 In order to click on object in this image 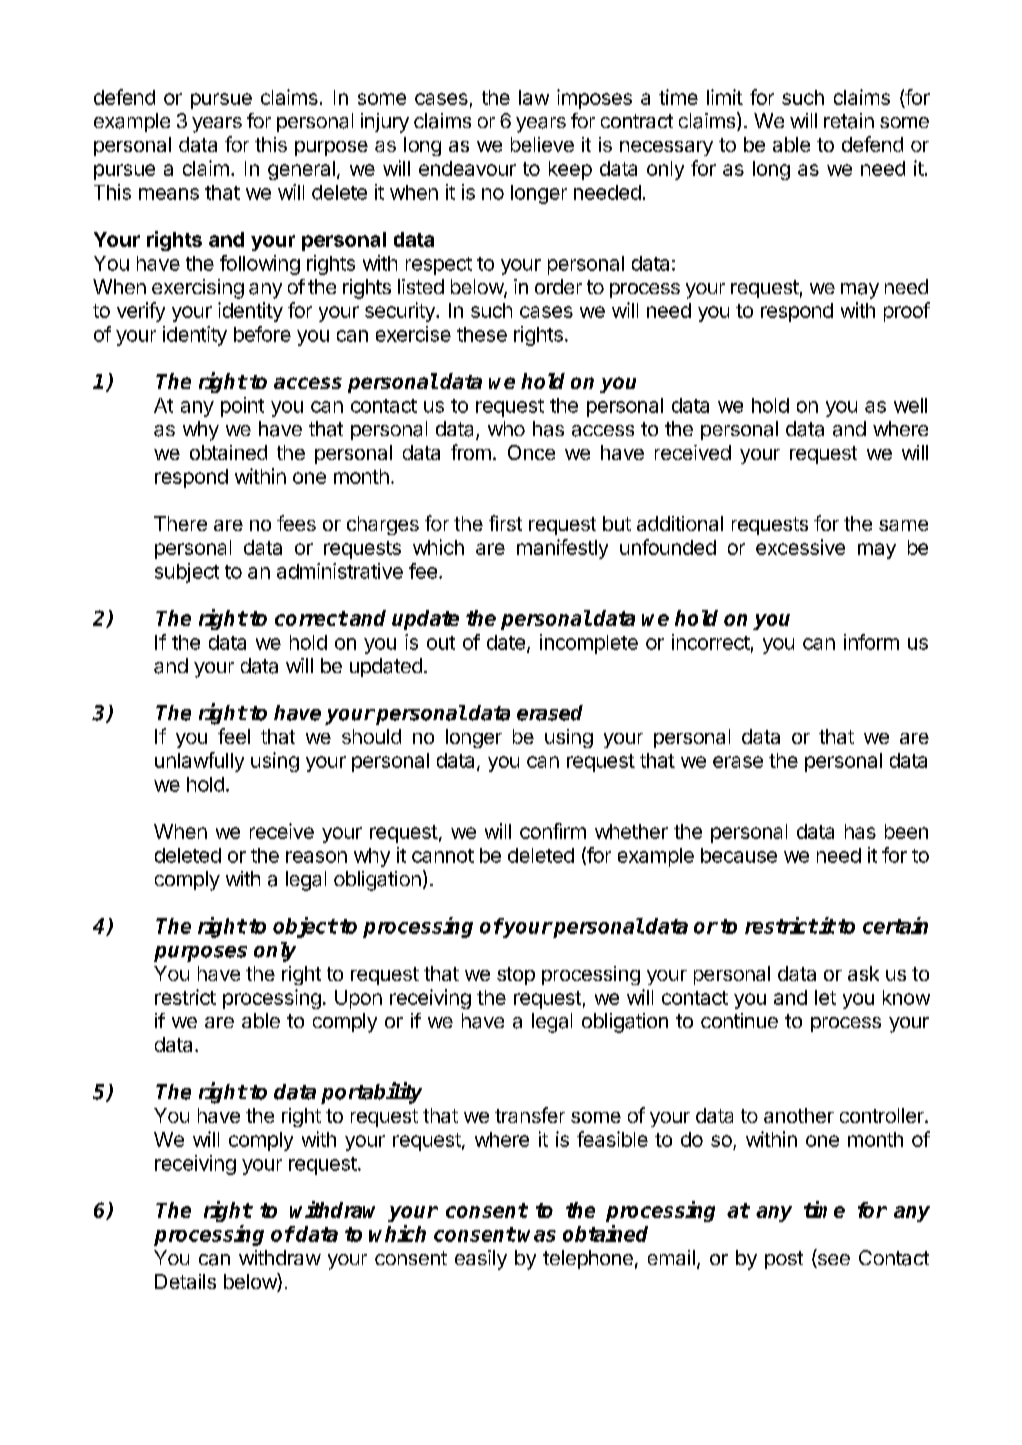, I will do `click(305, 927)`.
